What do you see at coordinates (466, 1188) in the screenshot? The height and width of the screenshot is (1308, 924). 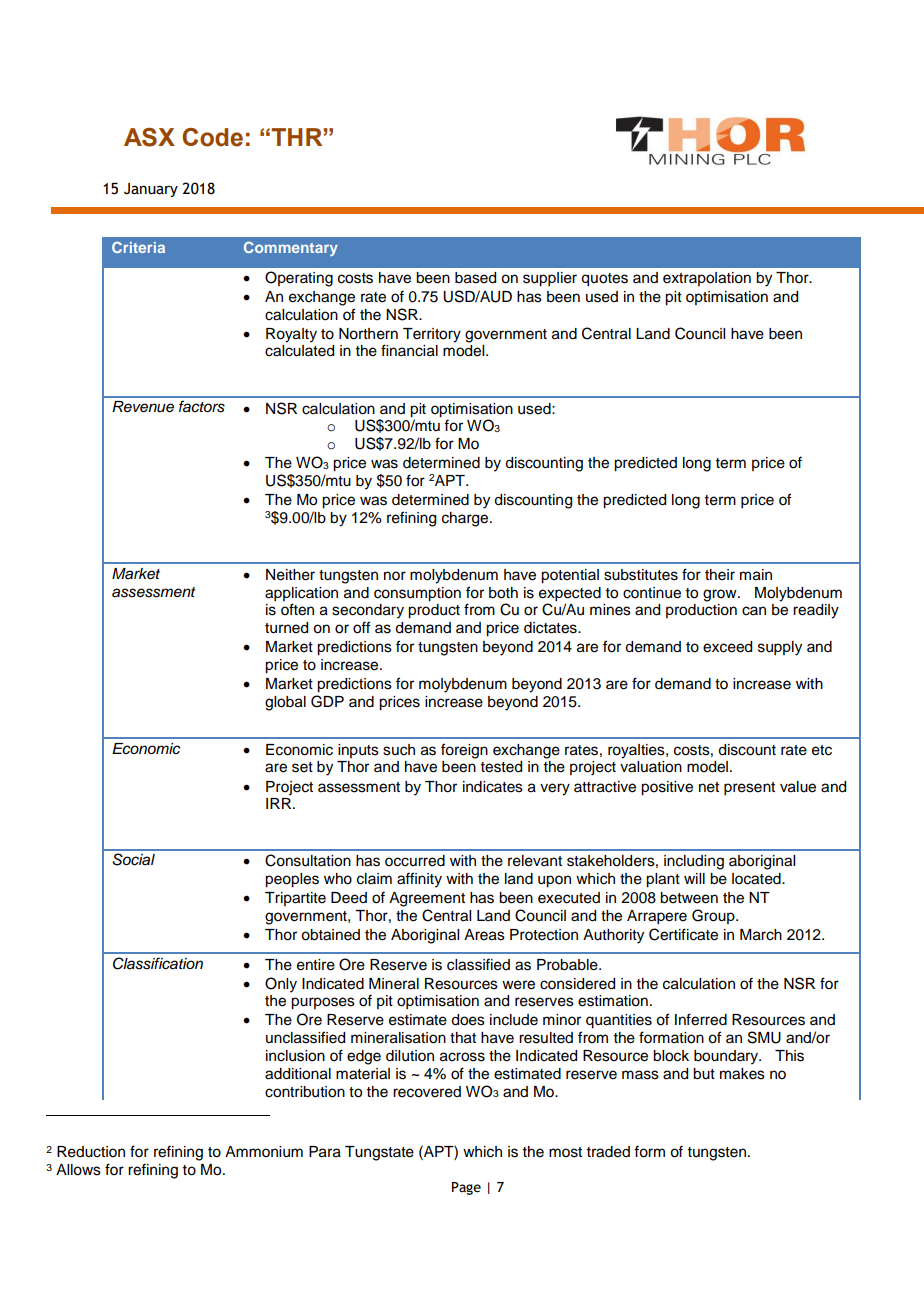 I see `Page` at bounding box center [466, 1188].
